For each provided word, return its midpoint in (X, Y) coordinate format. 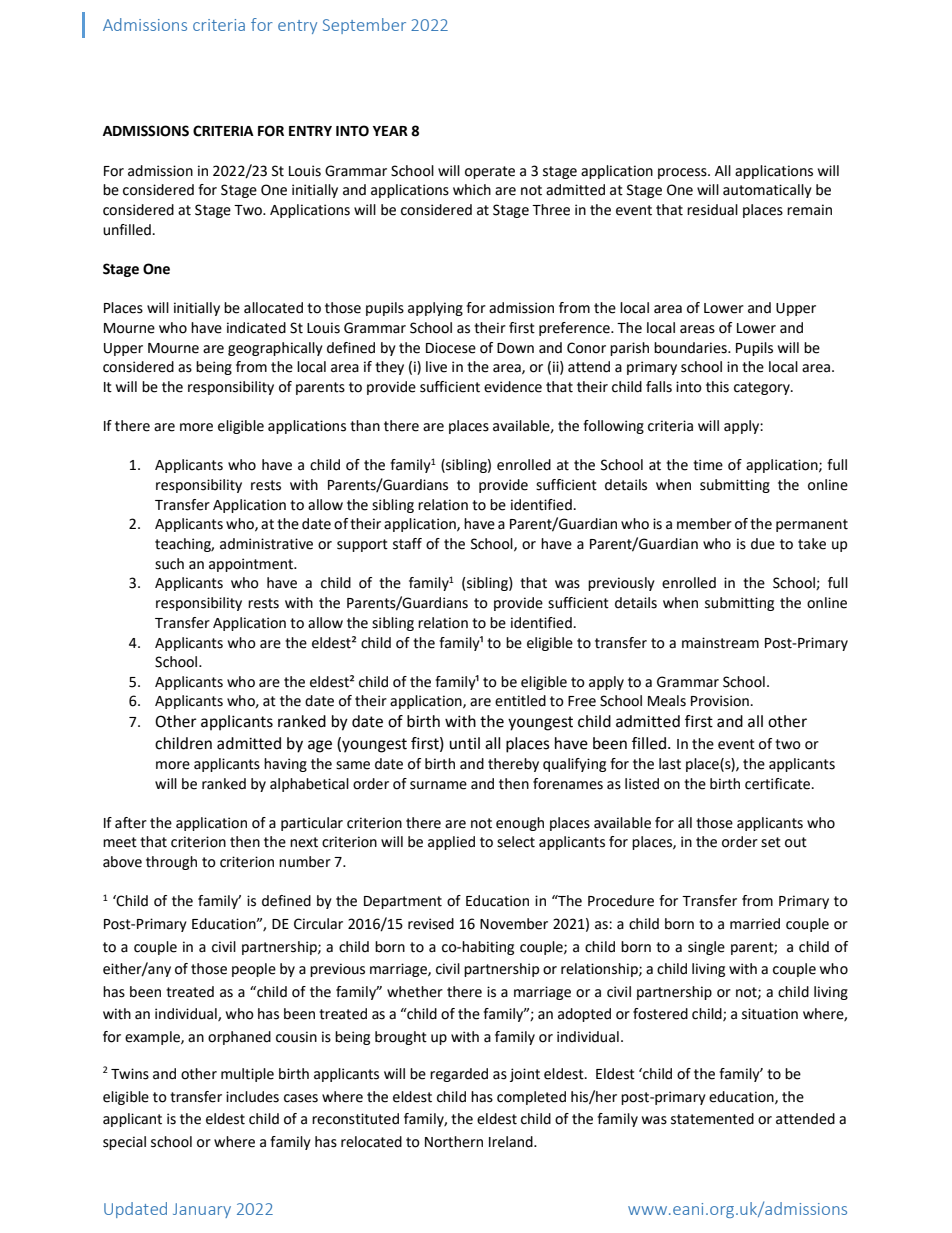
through (171, 863)
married (755, 924)
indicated (256, 328)
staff (407, 544)
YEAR (390, 131)
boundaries (691, 348)
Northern (454, 1142)
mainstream (720, 643)
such (169, 564)
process (683, 173)
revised (431, 924)
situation (770, 1014)
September (364, 26)
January (202, 1210)
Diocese (451, 348)
